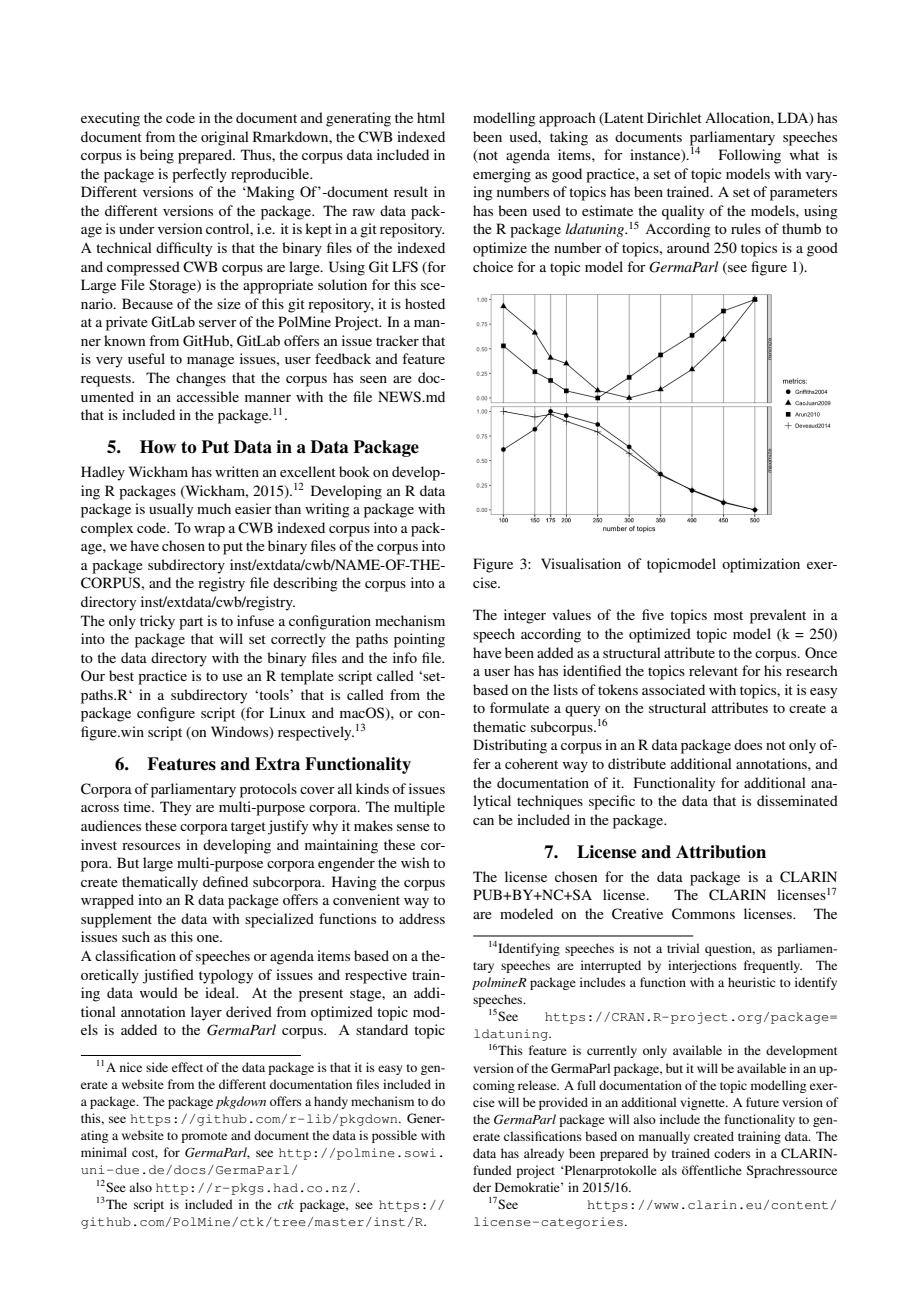  Describe the element at coordinates (394, 1136) in the screenshot. I see `possible` at that location.
